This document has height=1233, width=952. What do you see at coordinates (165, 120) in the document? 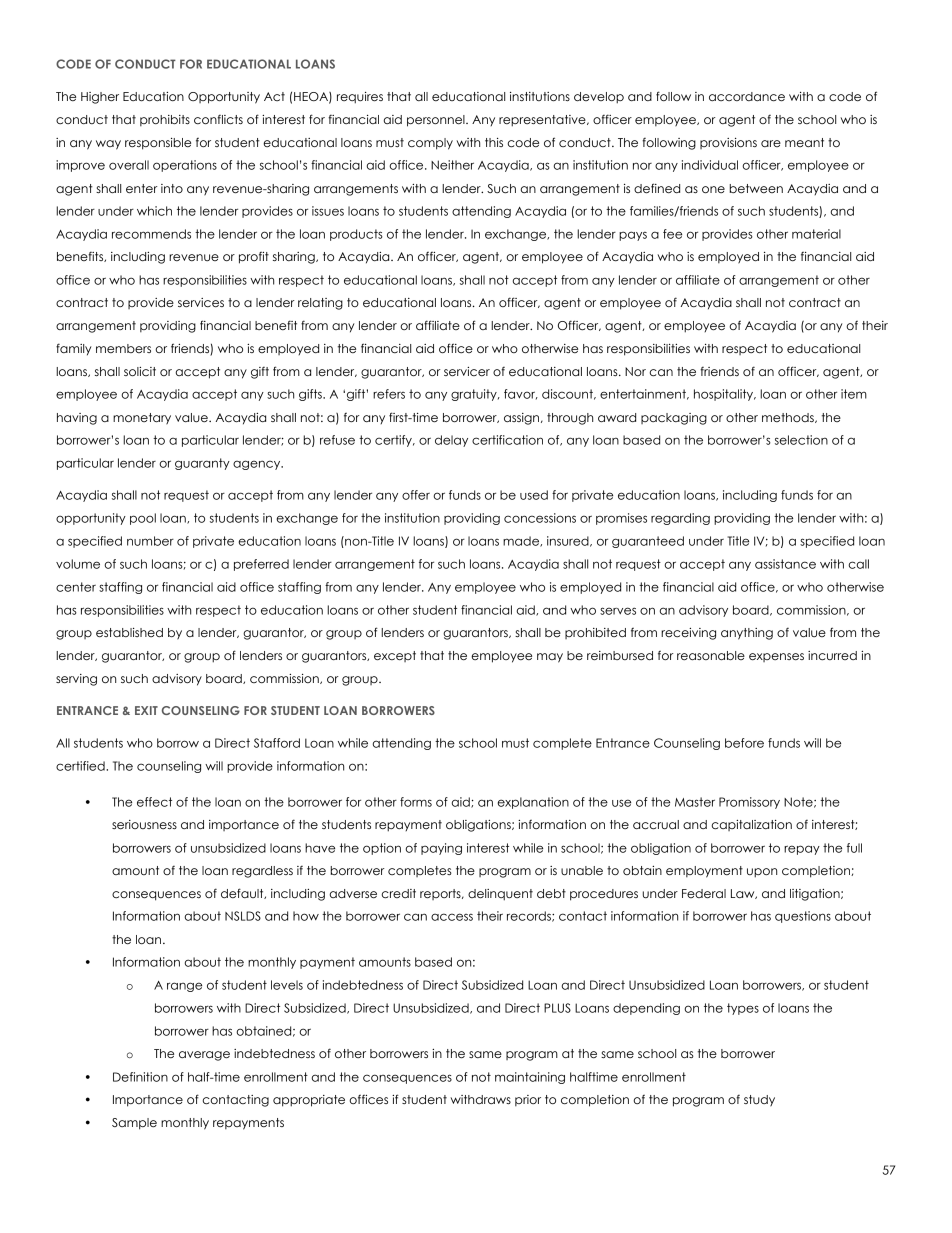
I see `prohibits` at bounding box center [165, 120].
